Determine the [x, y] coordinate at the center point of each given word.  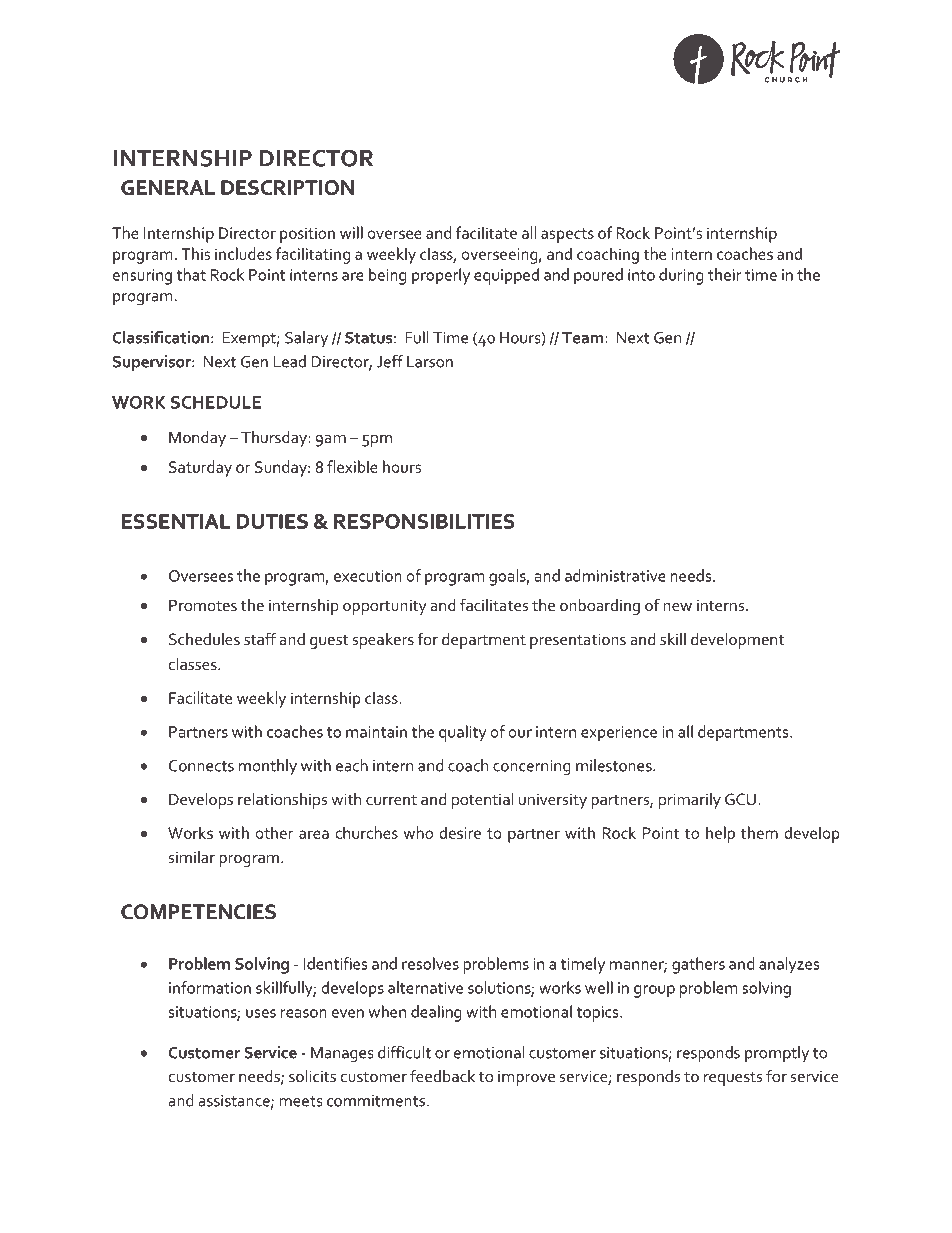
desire [460, 832]
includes [243, 253]
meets [300, 1101]
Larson [430, 362]
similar [192, 857]
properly [441, 276]
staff [260, 638]
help [720, 834]
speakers [383, 641]
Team [584, 338]
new [677, 607]
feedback [442, 1075]
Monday [197, 439]
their [725, 274]
